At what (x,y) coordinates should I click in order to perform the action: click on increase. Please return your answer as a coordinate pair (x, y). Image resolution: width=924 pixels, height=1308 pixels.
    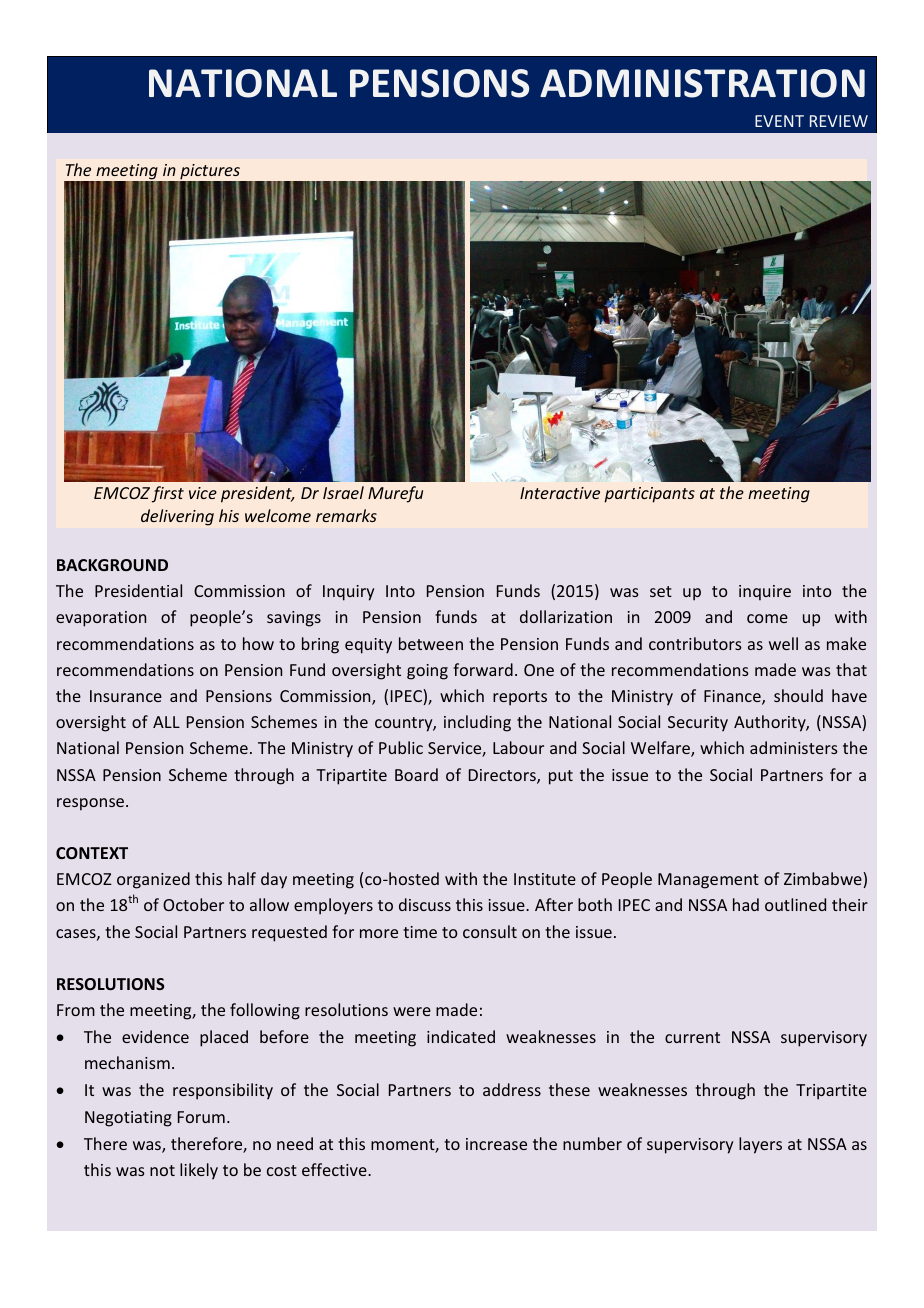
    Looking at the image, I should click on (496, 1144).
